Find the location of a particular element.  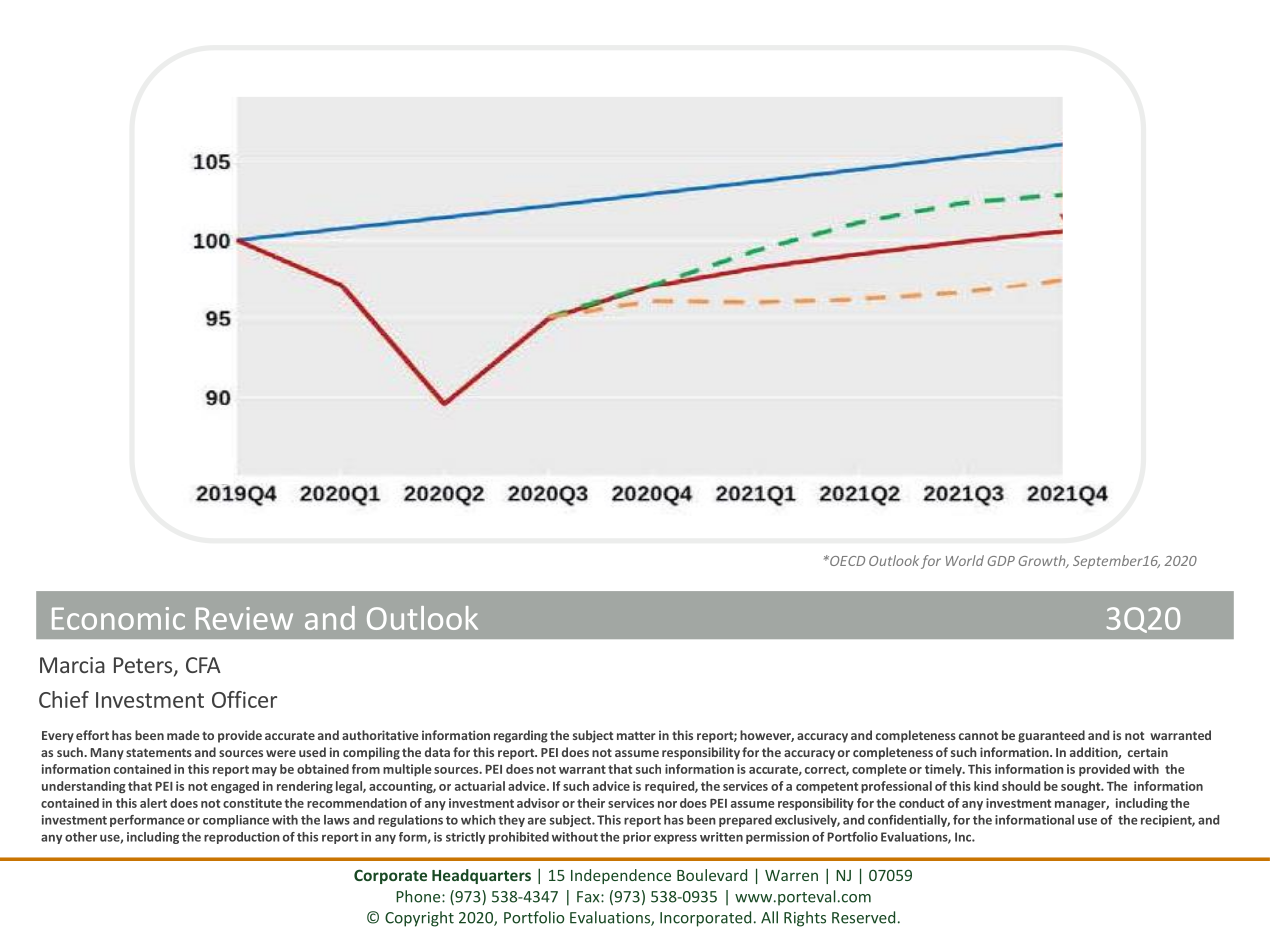

Review is located at coordinates (244, 618).
